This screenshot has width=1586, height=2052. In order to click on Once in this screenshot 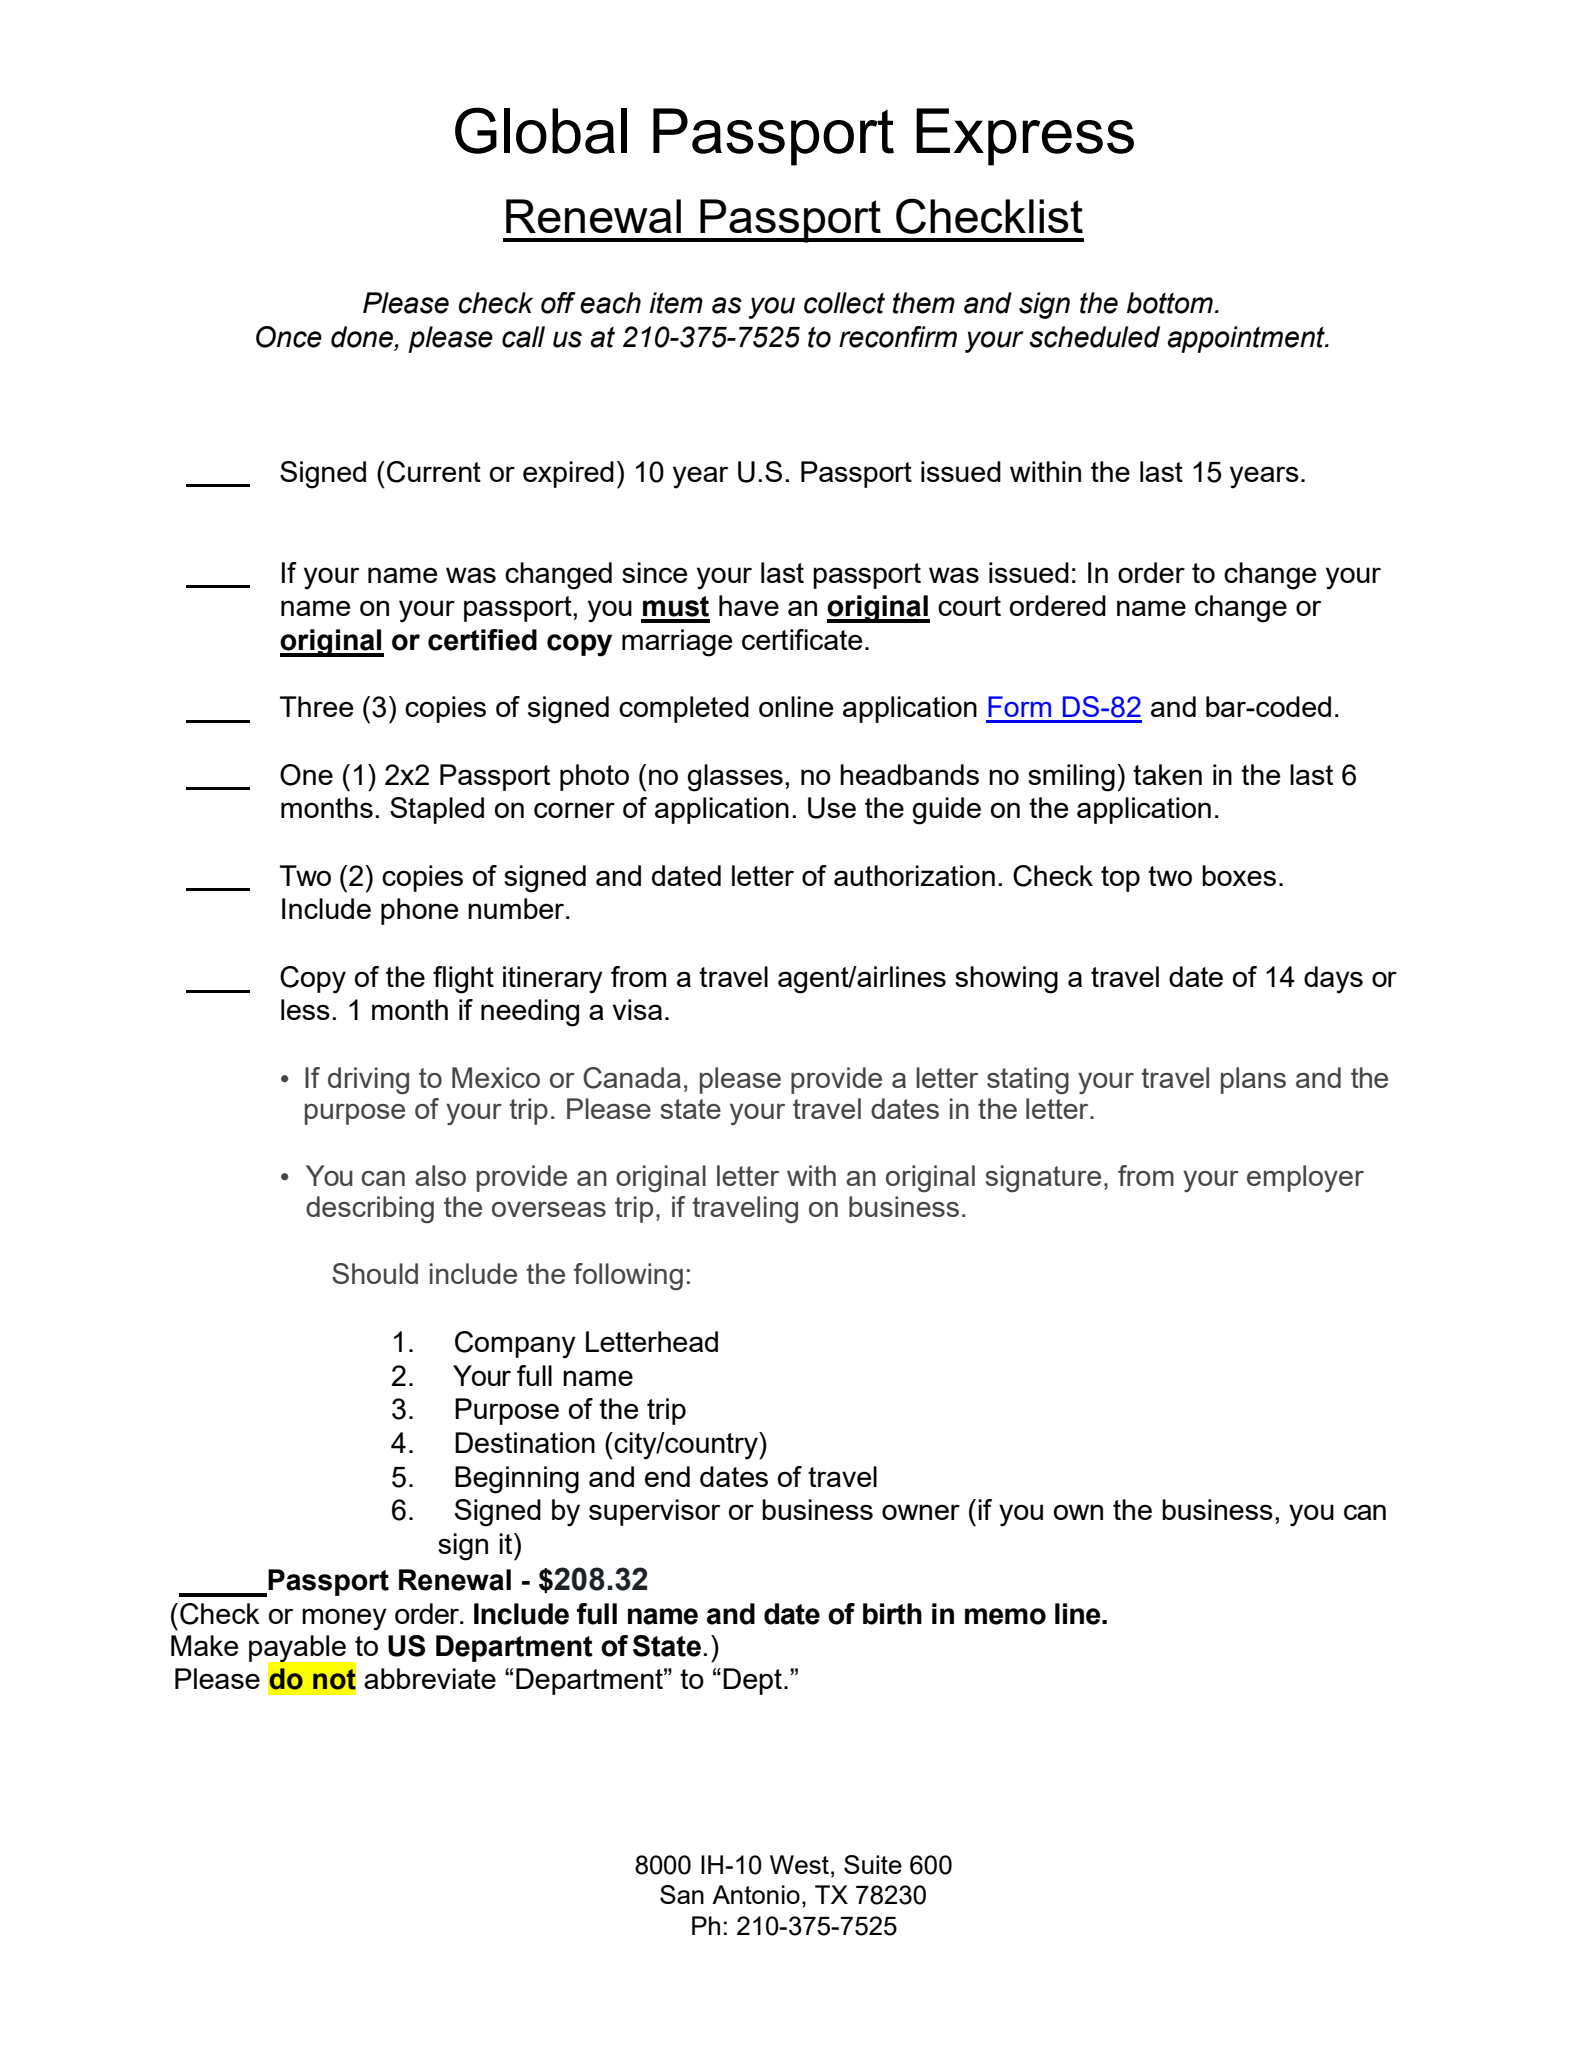, I will do `click(289, 337)`.
